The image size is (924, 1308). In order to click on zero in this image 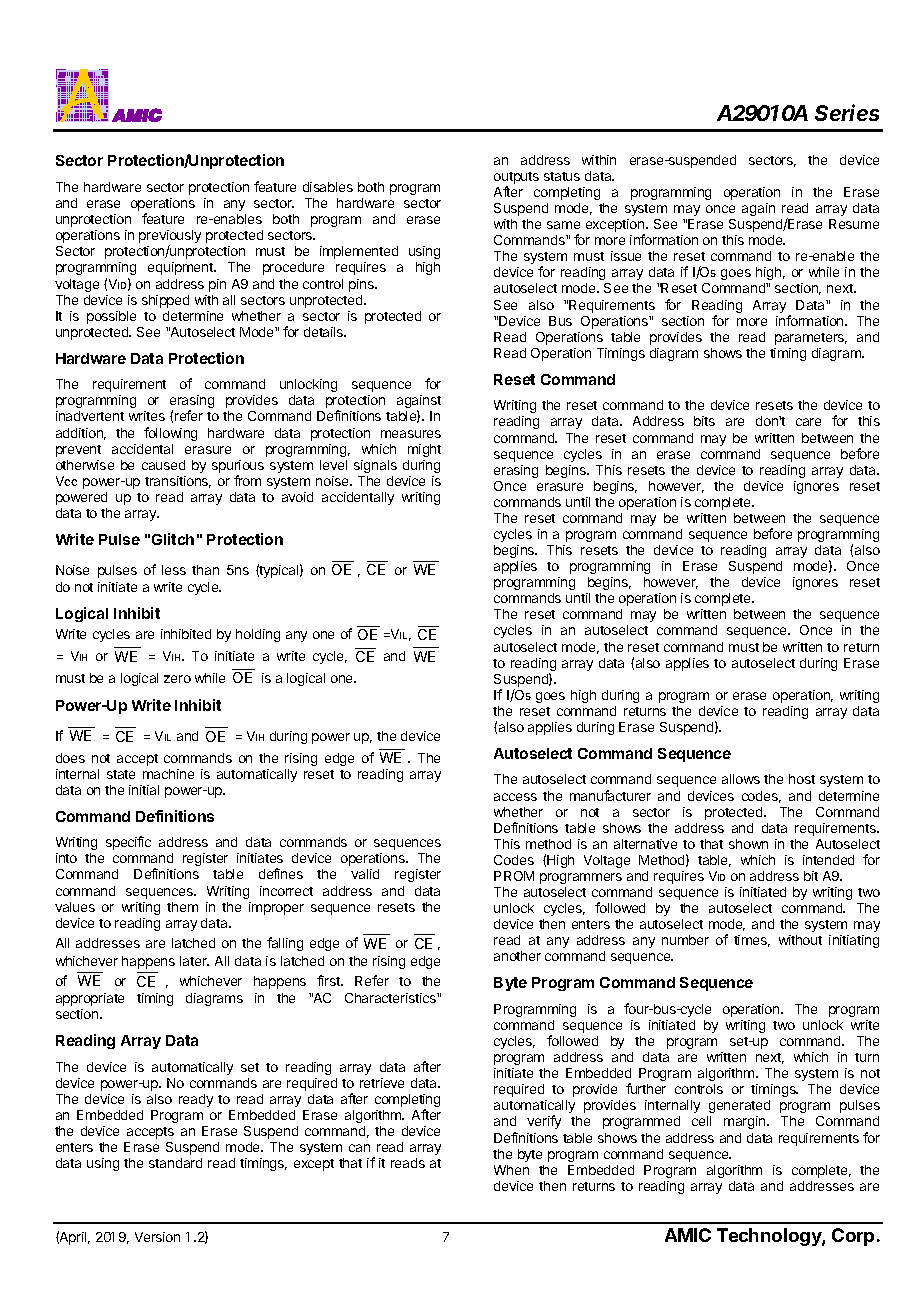, I will do `click(177, 679)`.
